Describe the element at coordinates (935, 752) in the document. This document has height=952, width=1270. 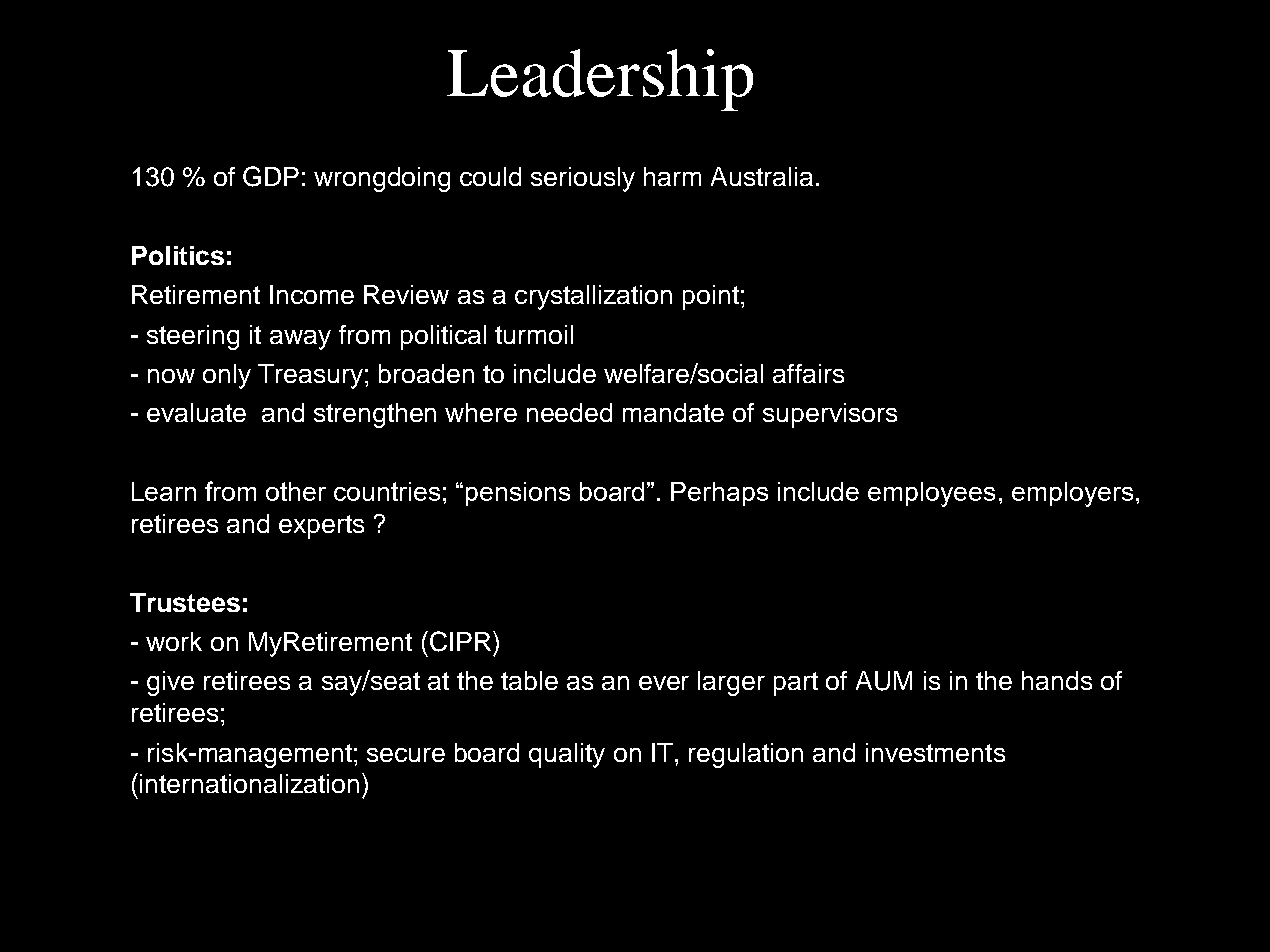
I see `investments` at that location.
